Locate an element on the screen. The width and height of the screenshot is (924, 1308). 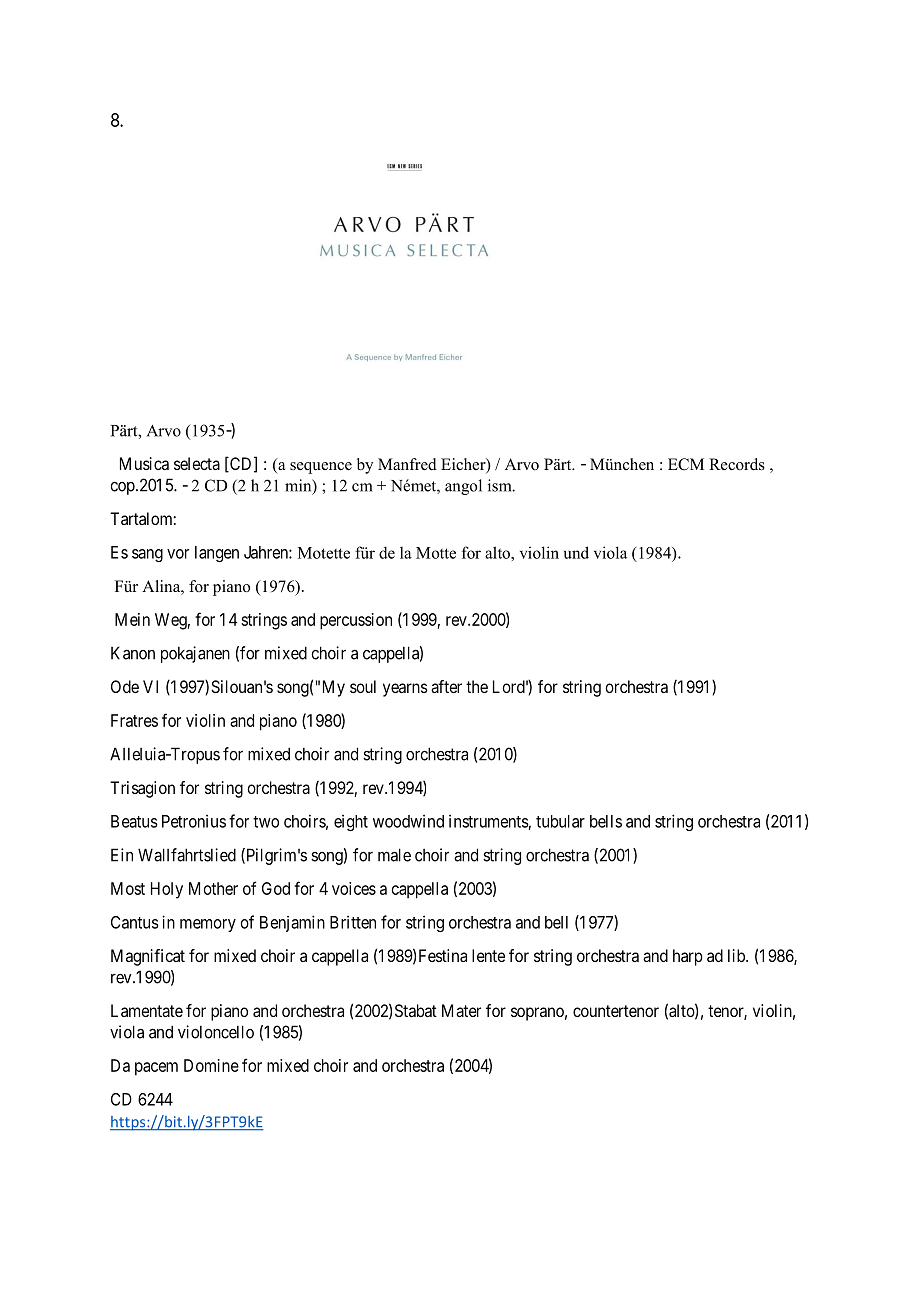
Manfred is located at coordinates (407, 464).
